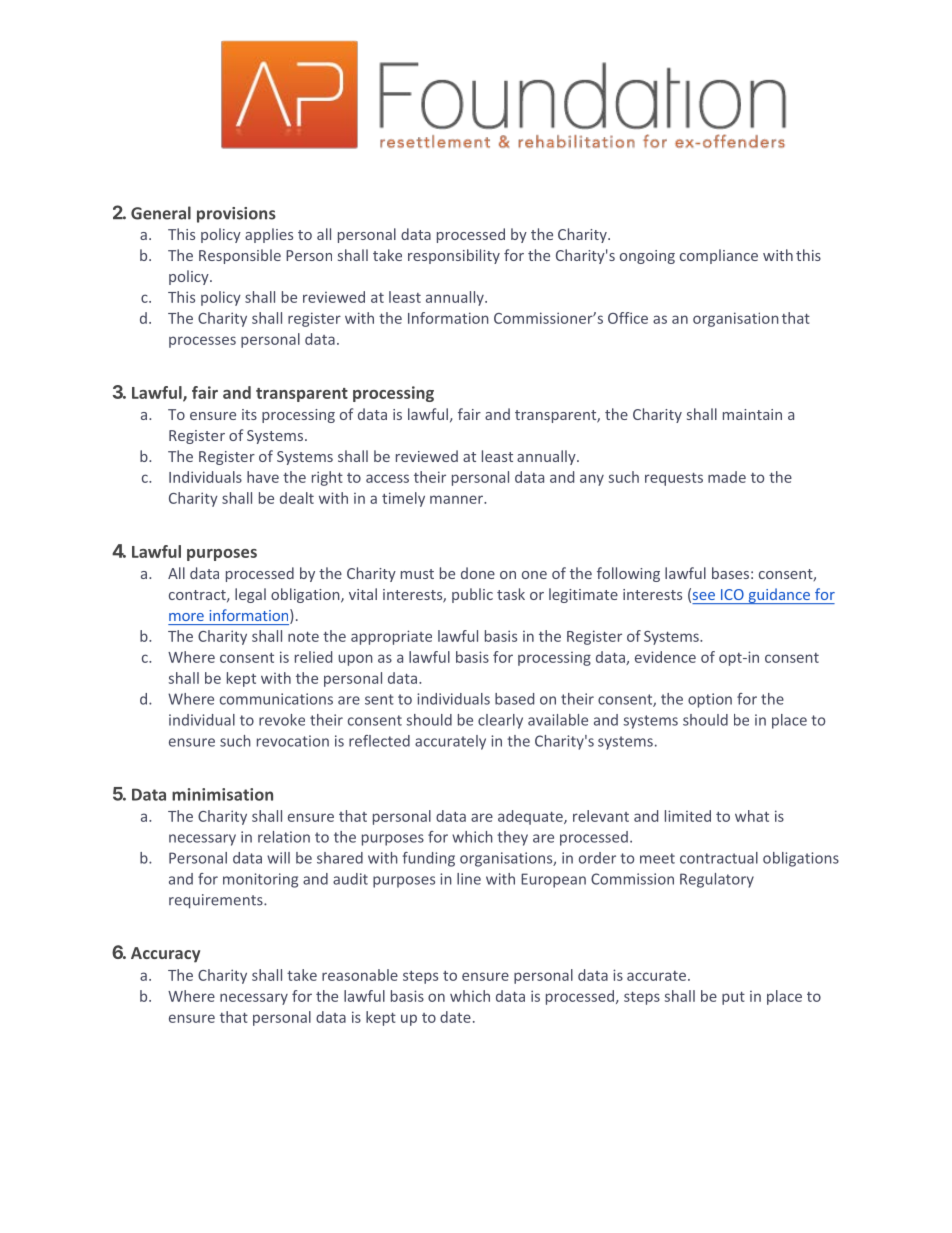 The image size is (952, 1233). I want to click on its, so click(249, 414).
